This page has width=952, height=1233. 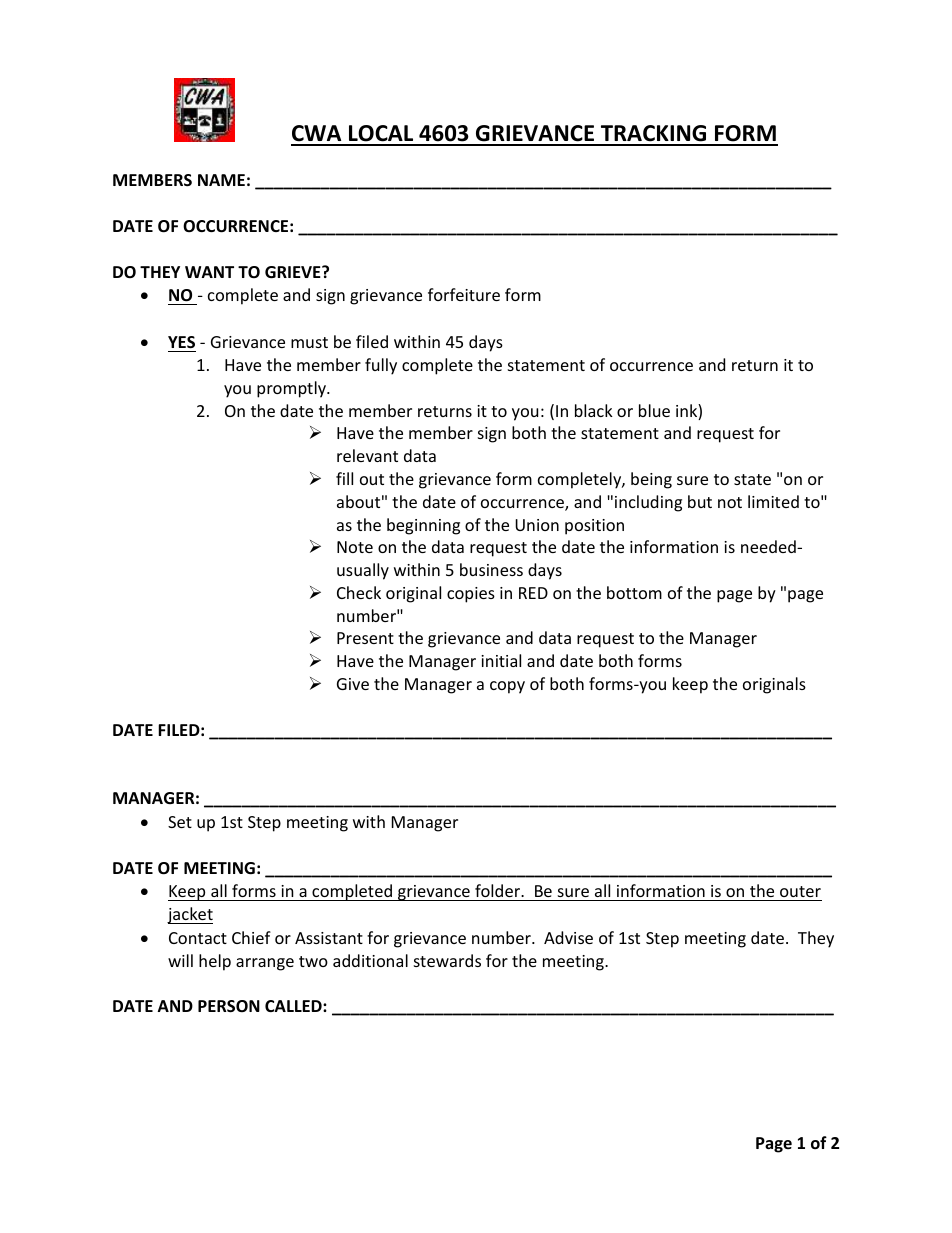 What do you see at coordinates (507, 687) in the page?
I see `copy` at bounding box center [507, 687].
